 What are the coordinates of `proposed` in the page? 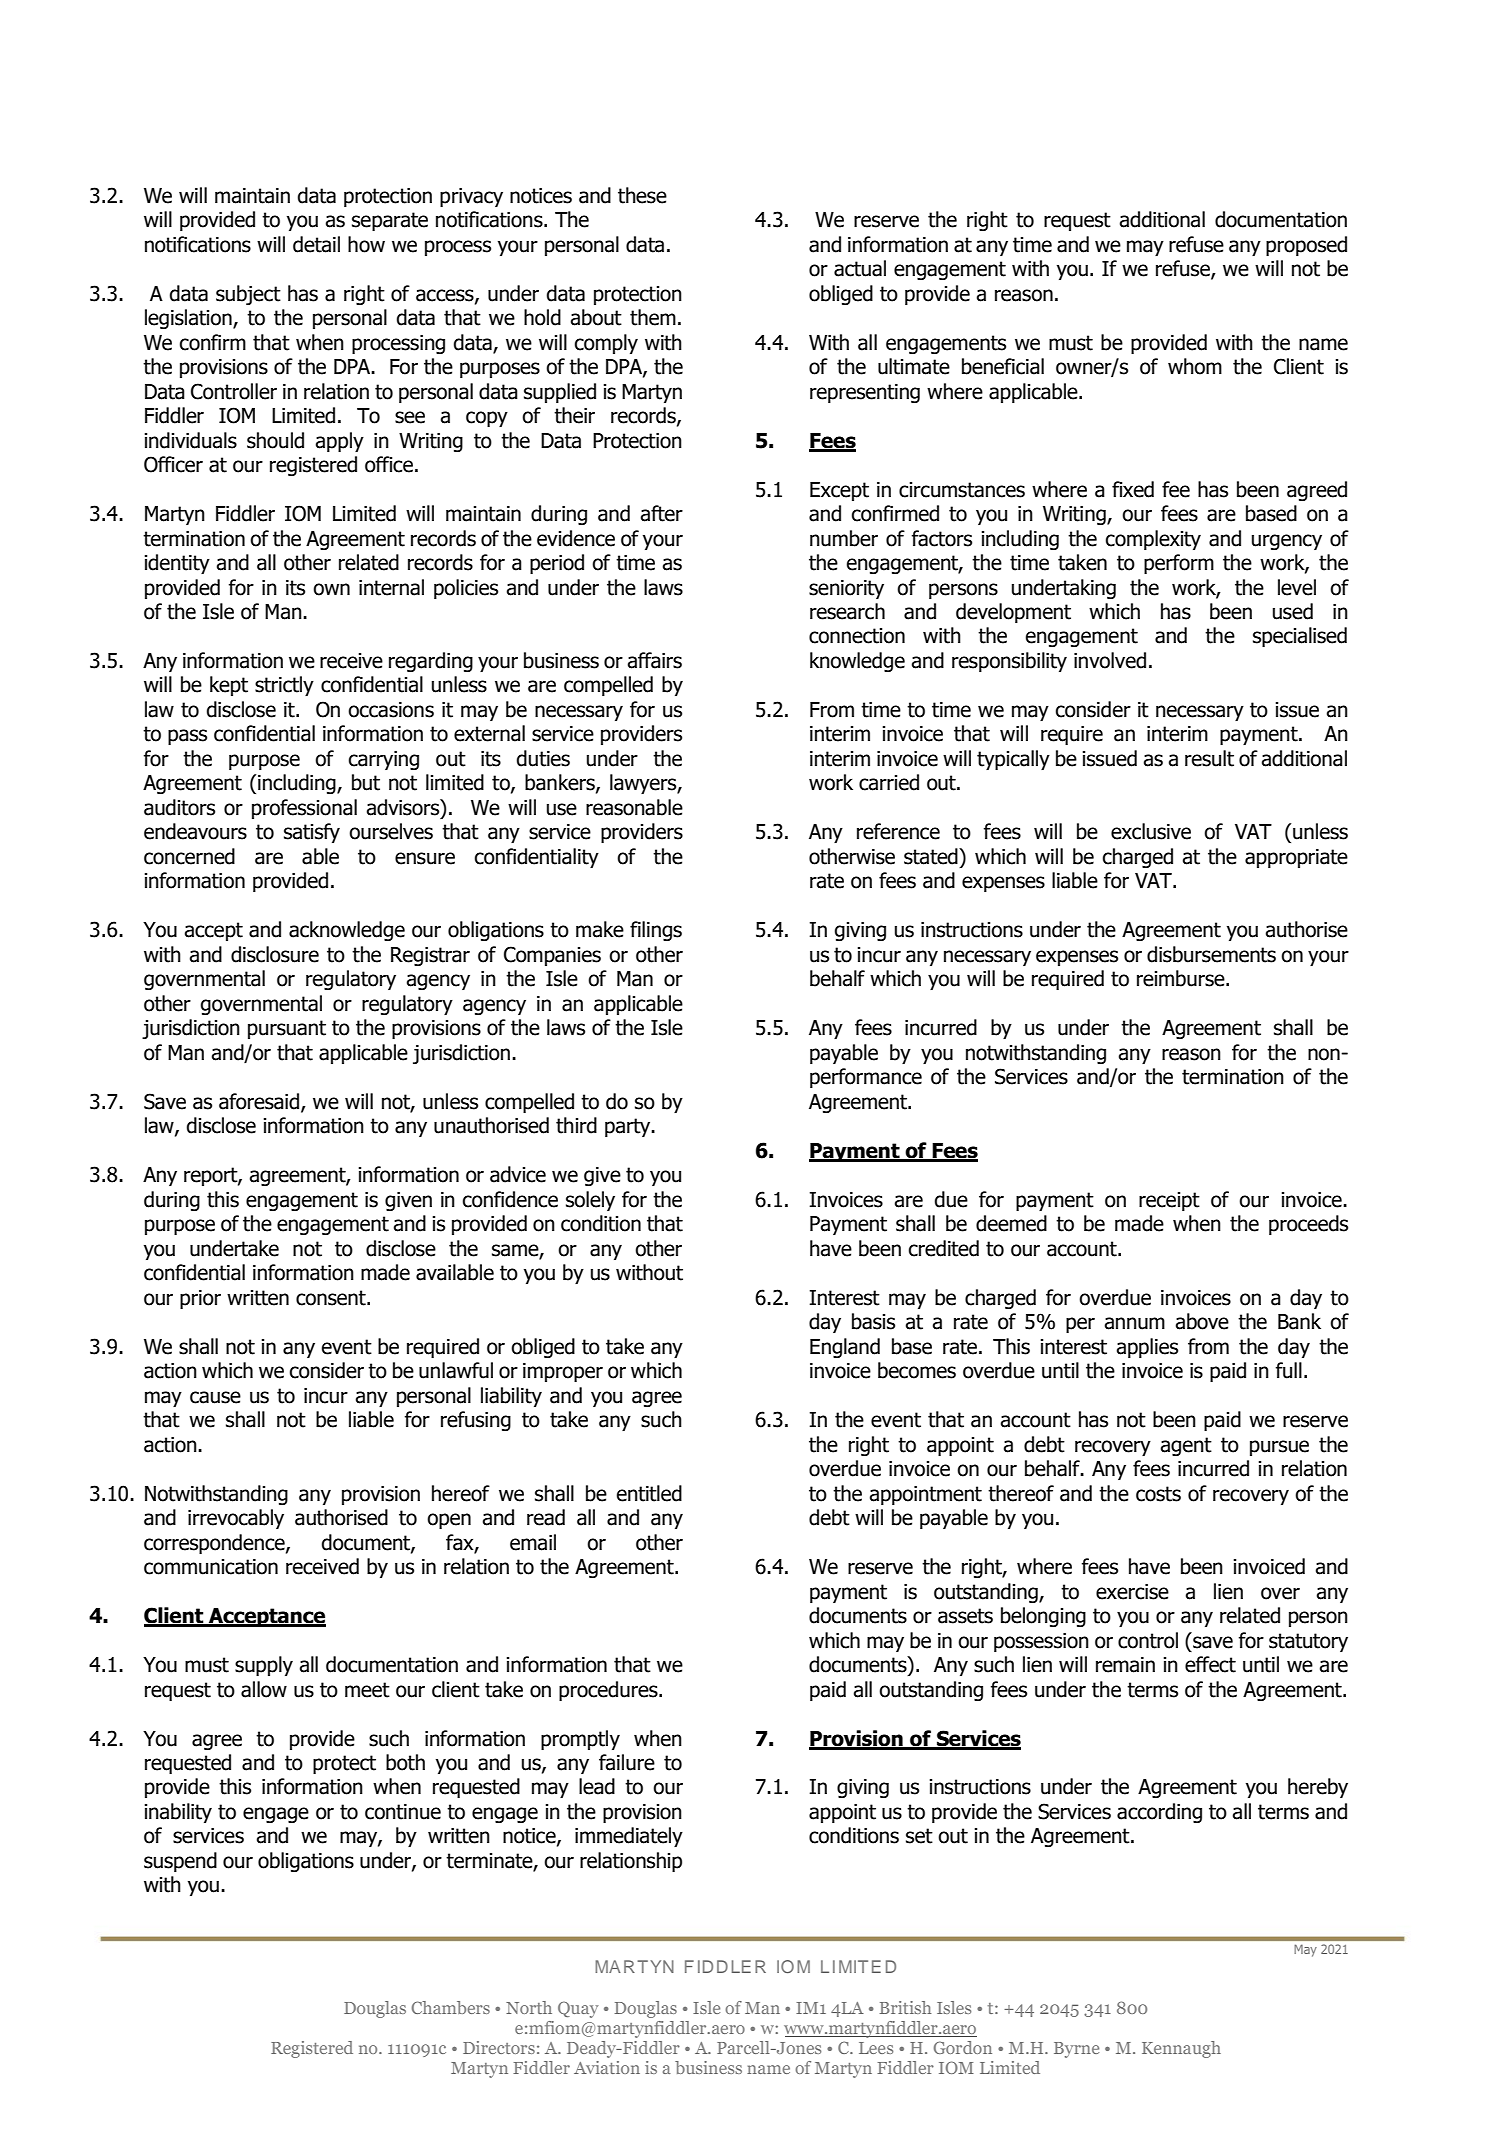 It's located at (1306, 246).
